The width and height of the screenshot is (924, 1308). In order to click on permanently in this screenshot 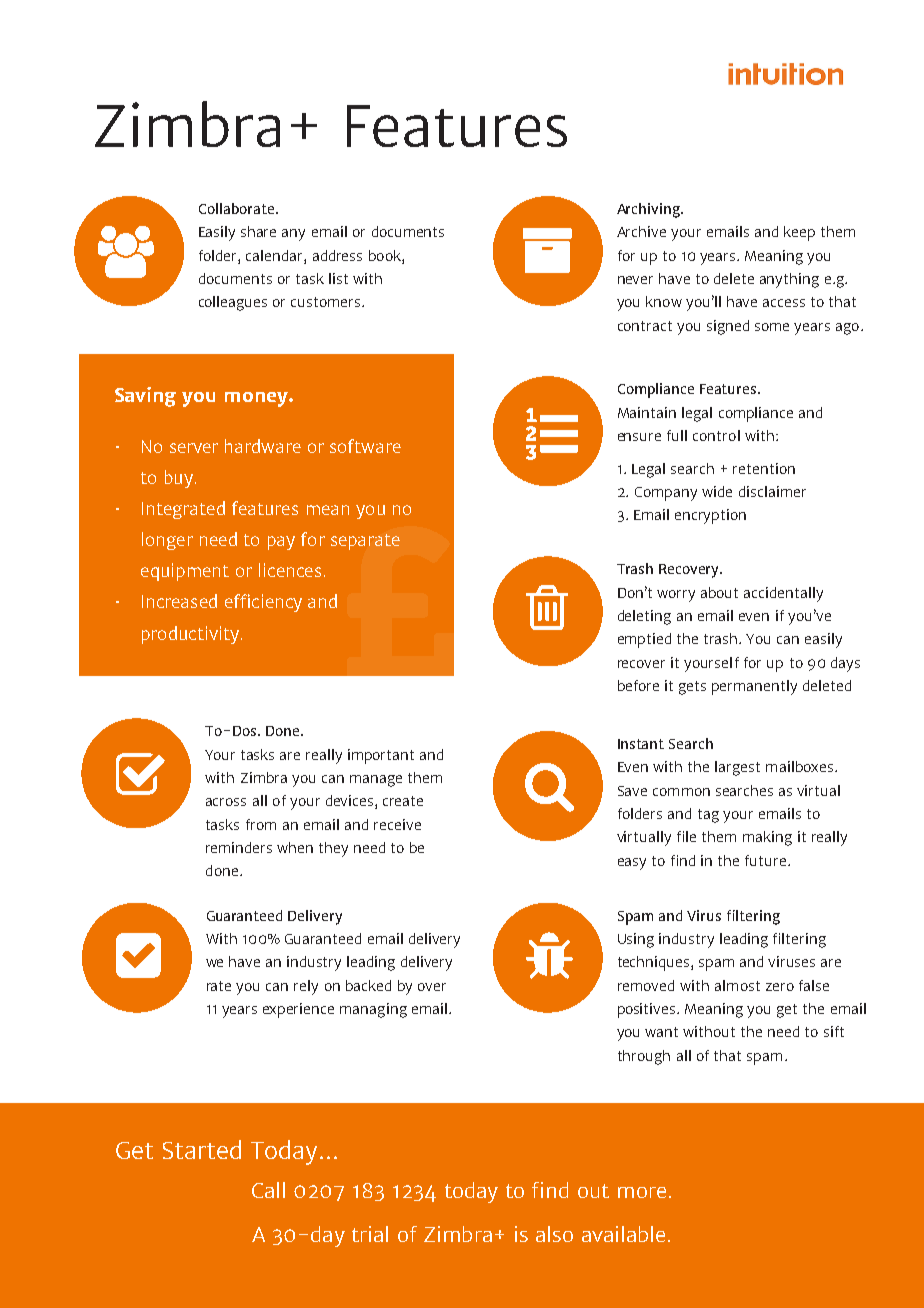, I will do `click(754, 687)`.
